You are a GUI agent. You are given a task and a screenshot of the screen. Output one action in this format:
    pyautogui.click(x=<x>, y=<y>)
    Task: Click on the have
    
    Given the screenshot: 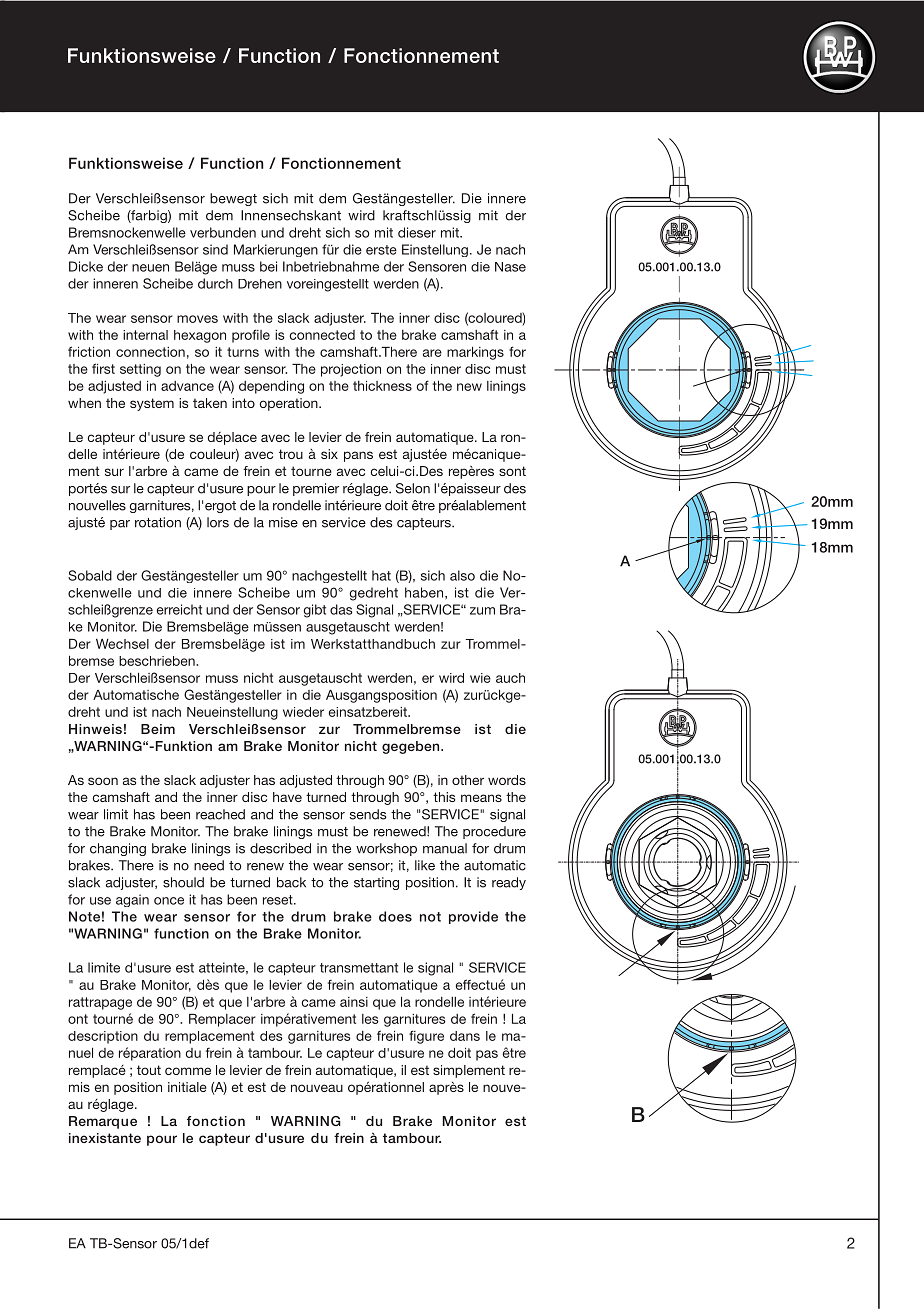 What is the action you would take?
    pyautogui.click(x=287, y=797)
